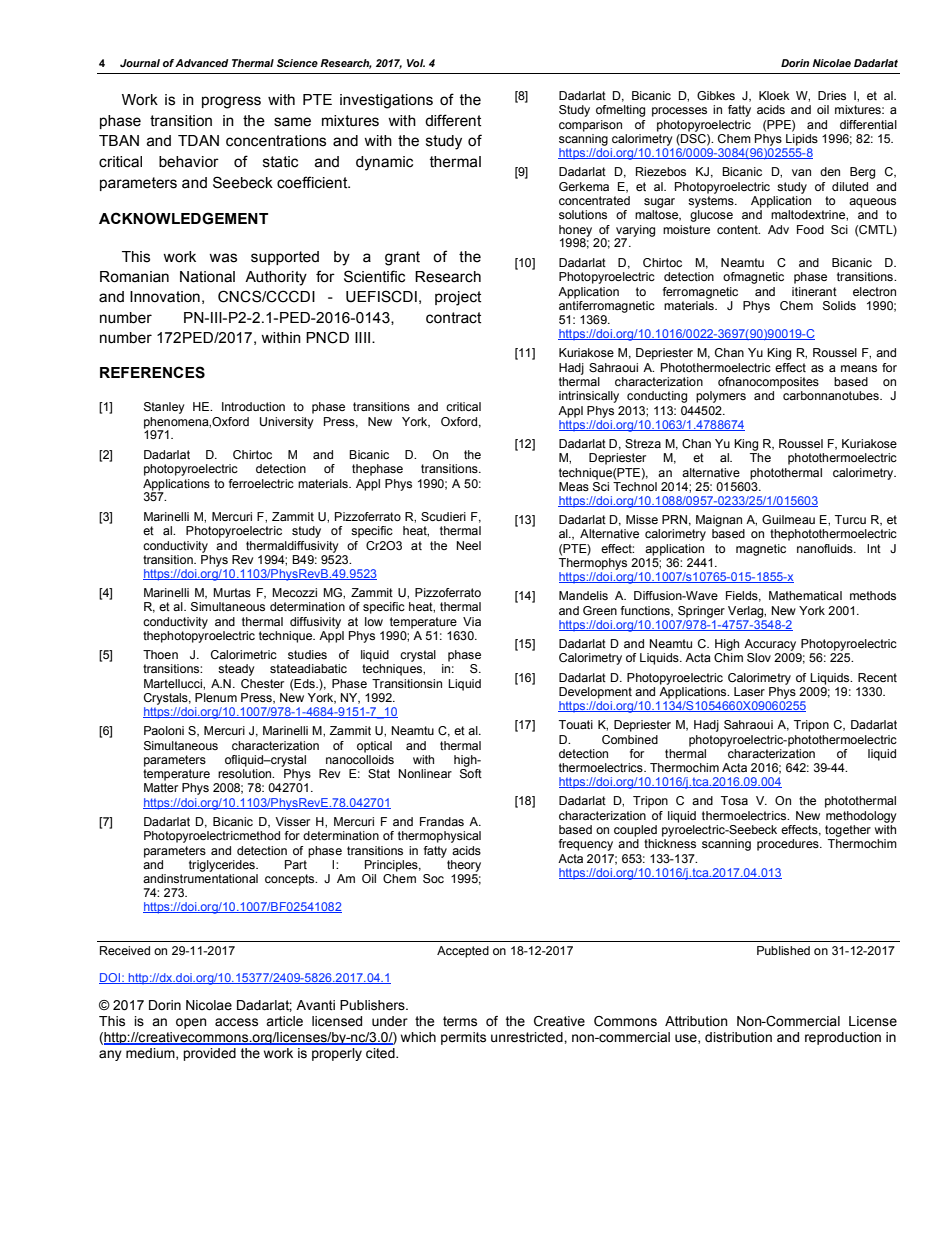  I want to click on theory, so click(464, 866).
